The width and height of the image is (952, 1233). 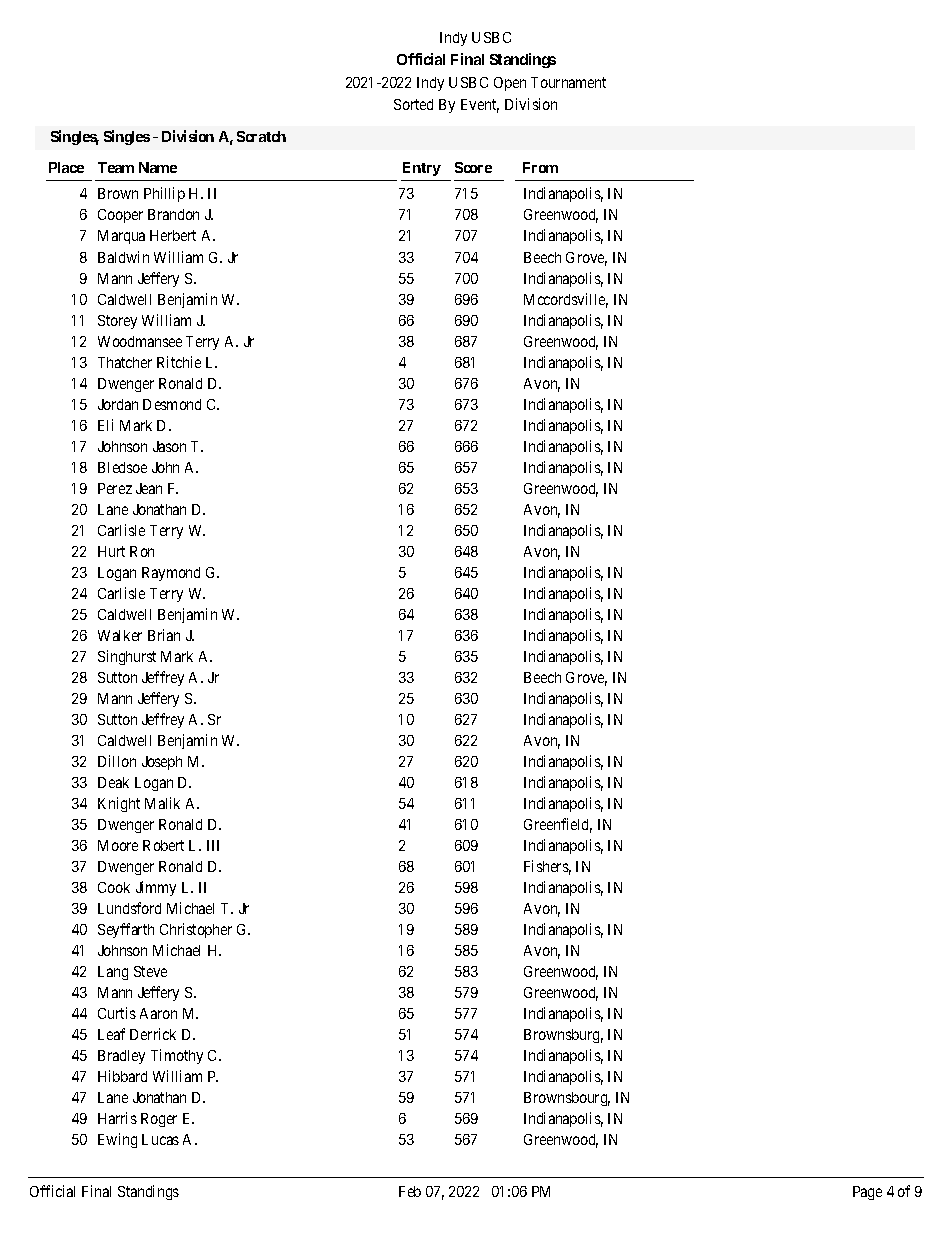 What do you see at coordinates (422, 169) in the image?
I see `Entry` at bounding box center [422, 169].
